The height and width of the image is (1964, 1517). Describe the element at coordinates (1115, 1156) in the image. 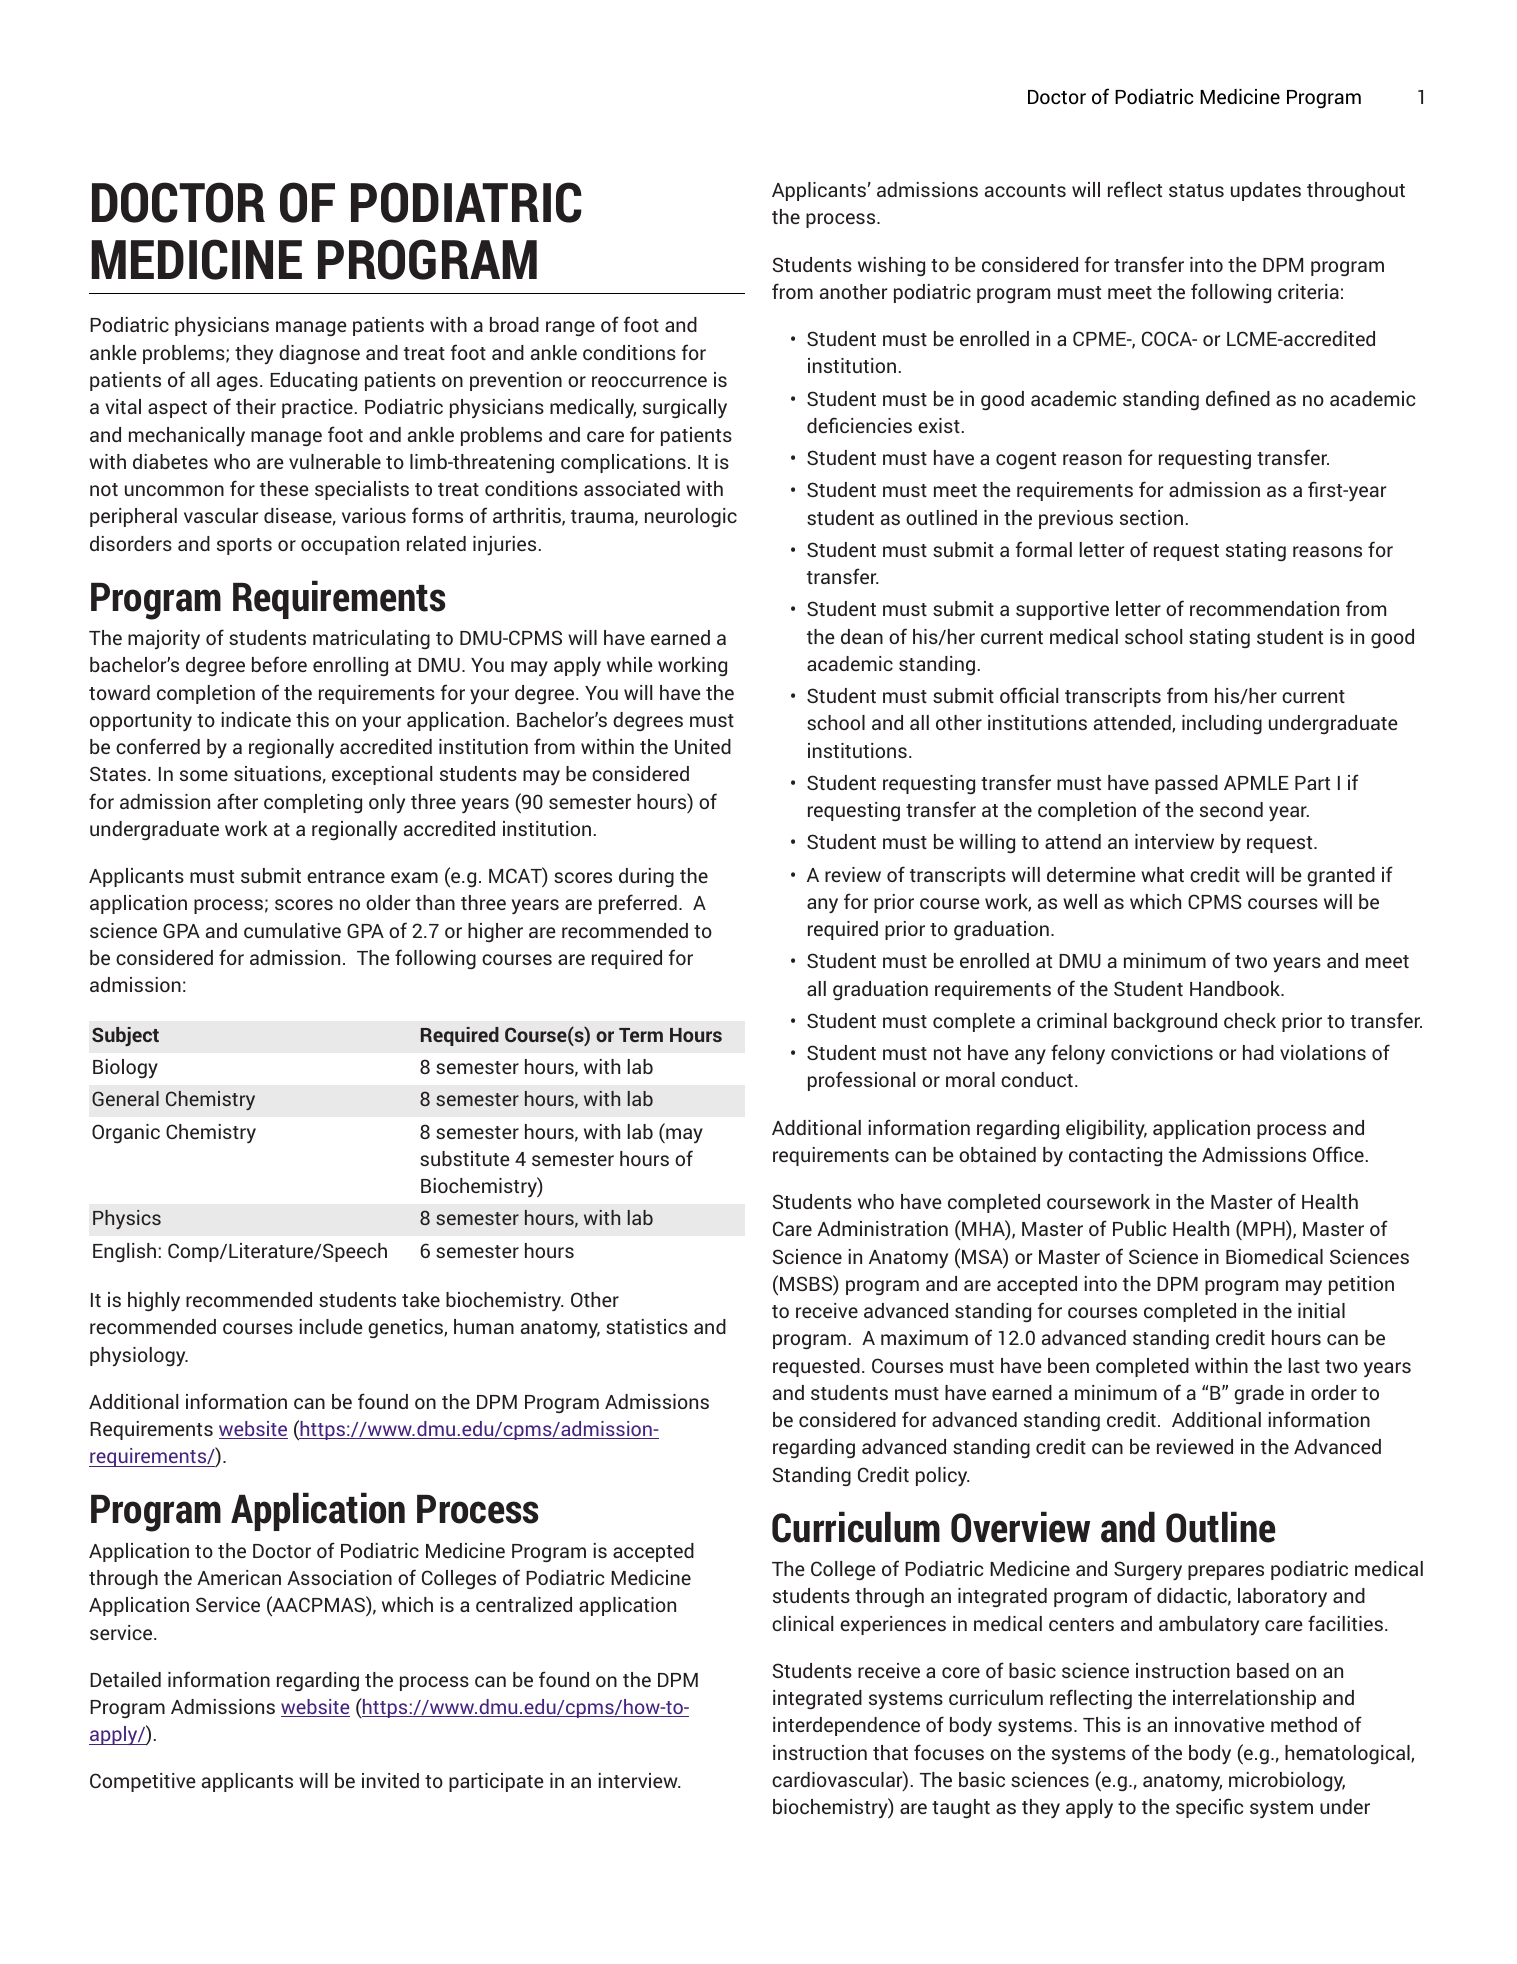

I see `contacting` at that location.
